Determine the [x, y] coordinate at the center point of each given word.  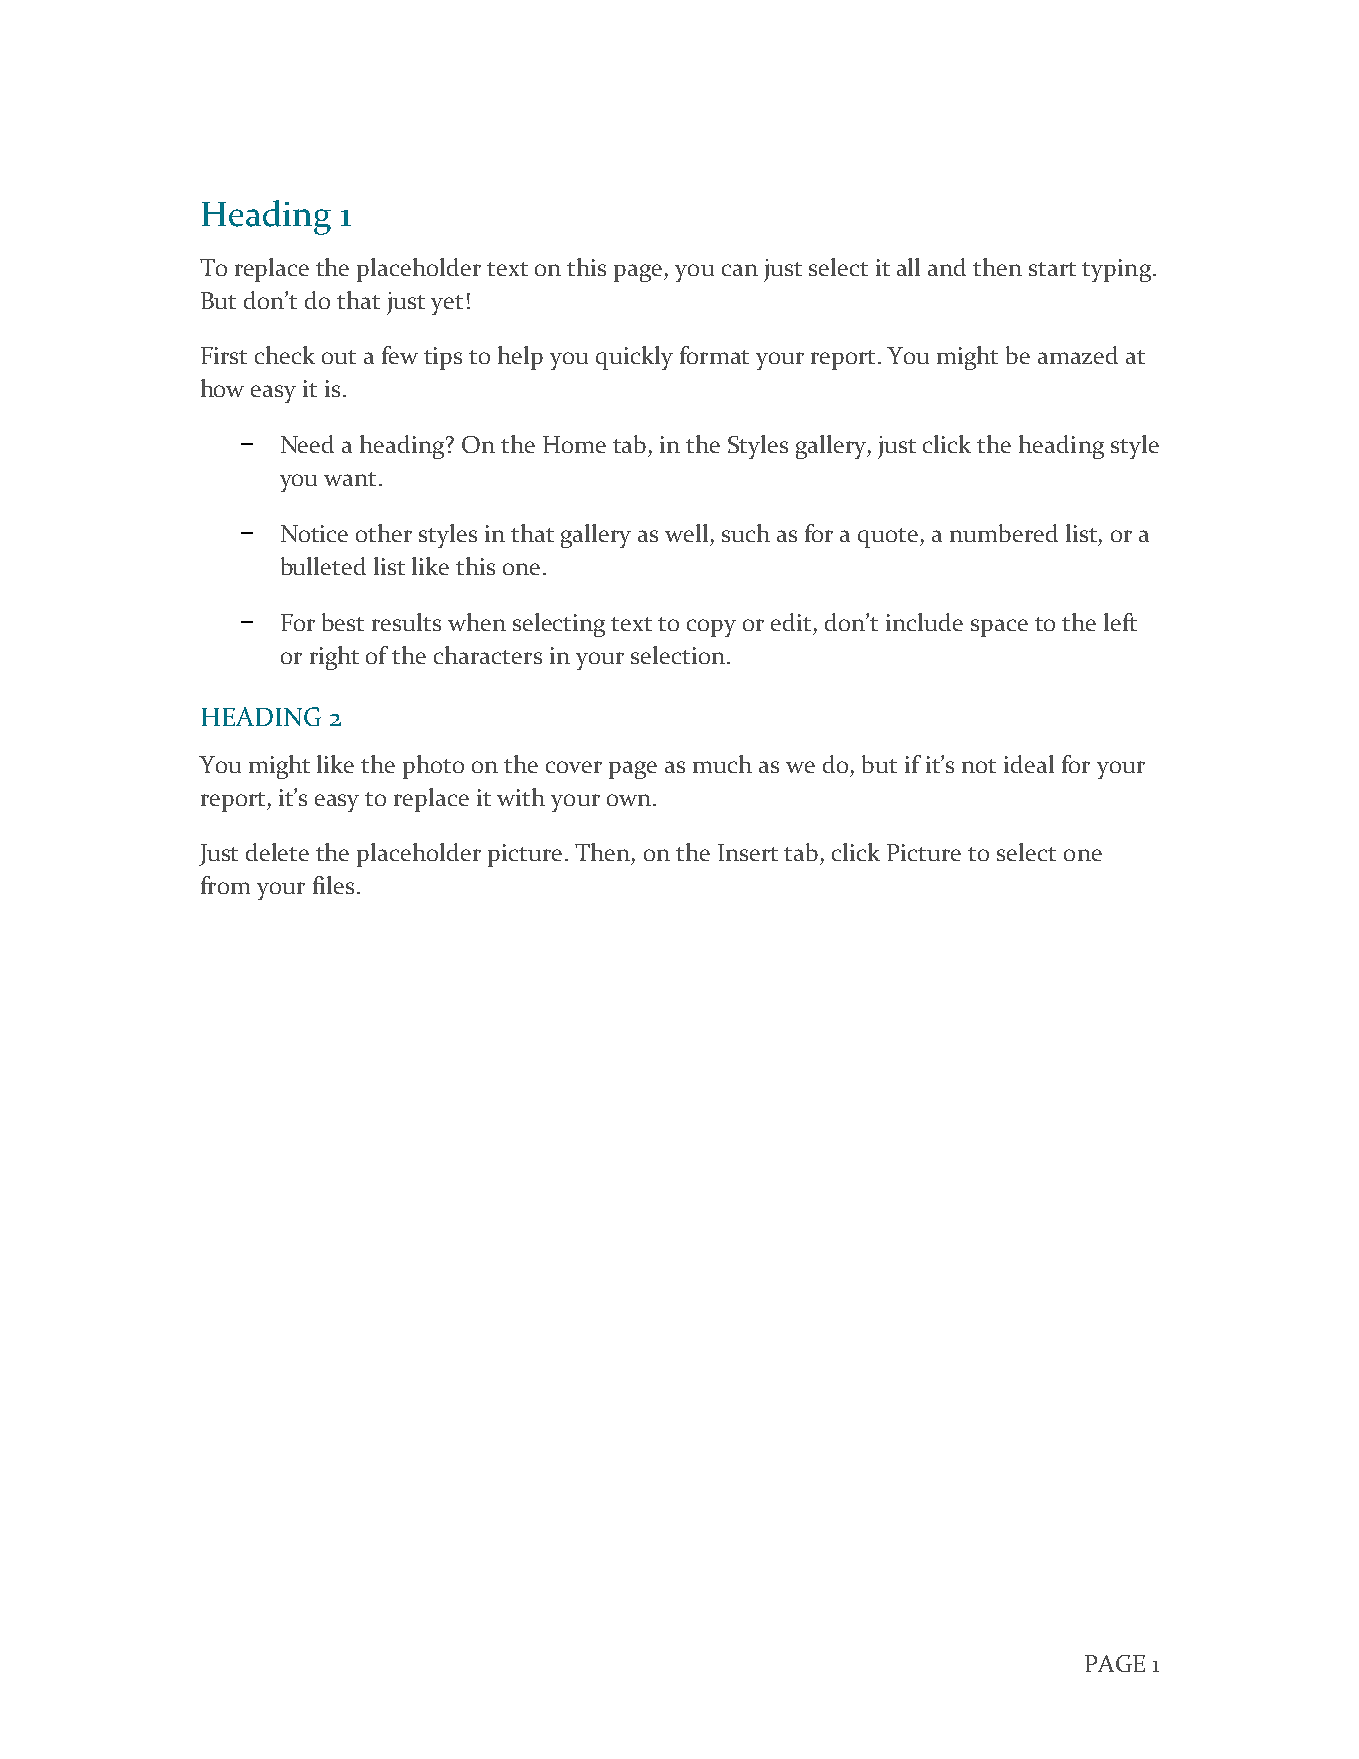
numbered [1004, 533]
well [686, 533]
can [740, 270]
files [333, 885]
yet [447, 305]
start [1052, 269]
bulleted [323, 566]
